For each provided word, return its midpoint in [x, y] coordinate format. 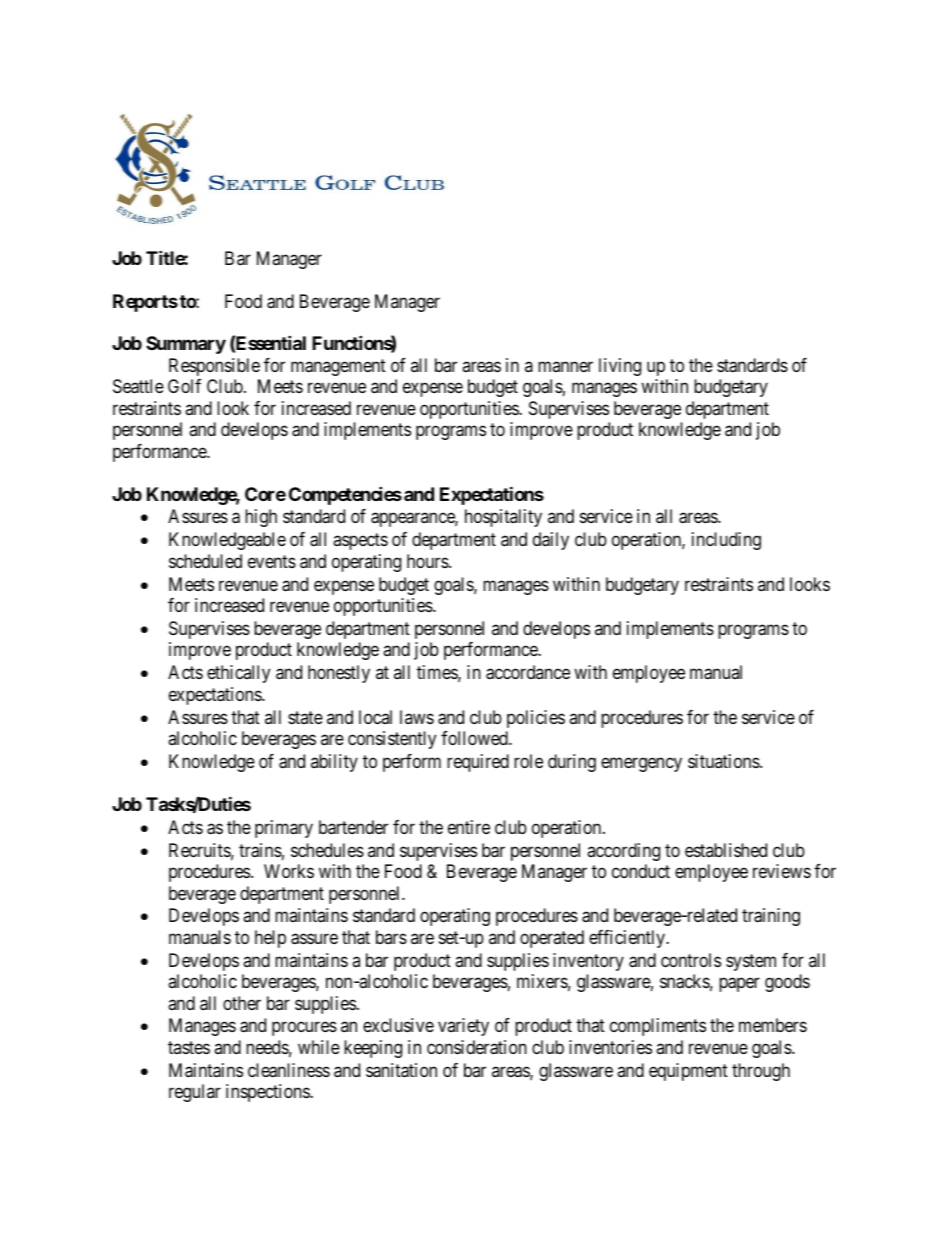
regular [195, 1093]
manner [565, 366]
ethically [238, 674]
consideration [477, 1047]
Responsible [214, 367]
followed [475, 738]
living [620, 367]
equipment [688, 1072]
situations [724, 761]
